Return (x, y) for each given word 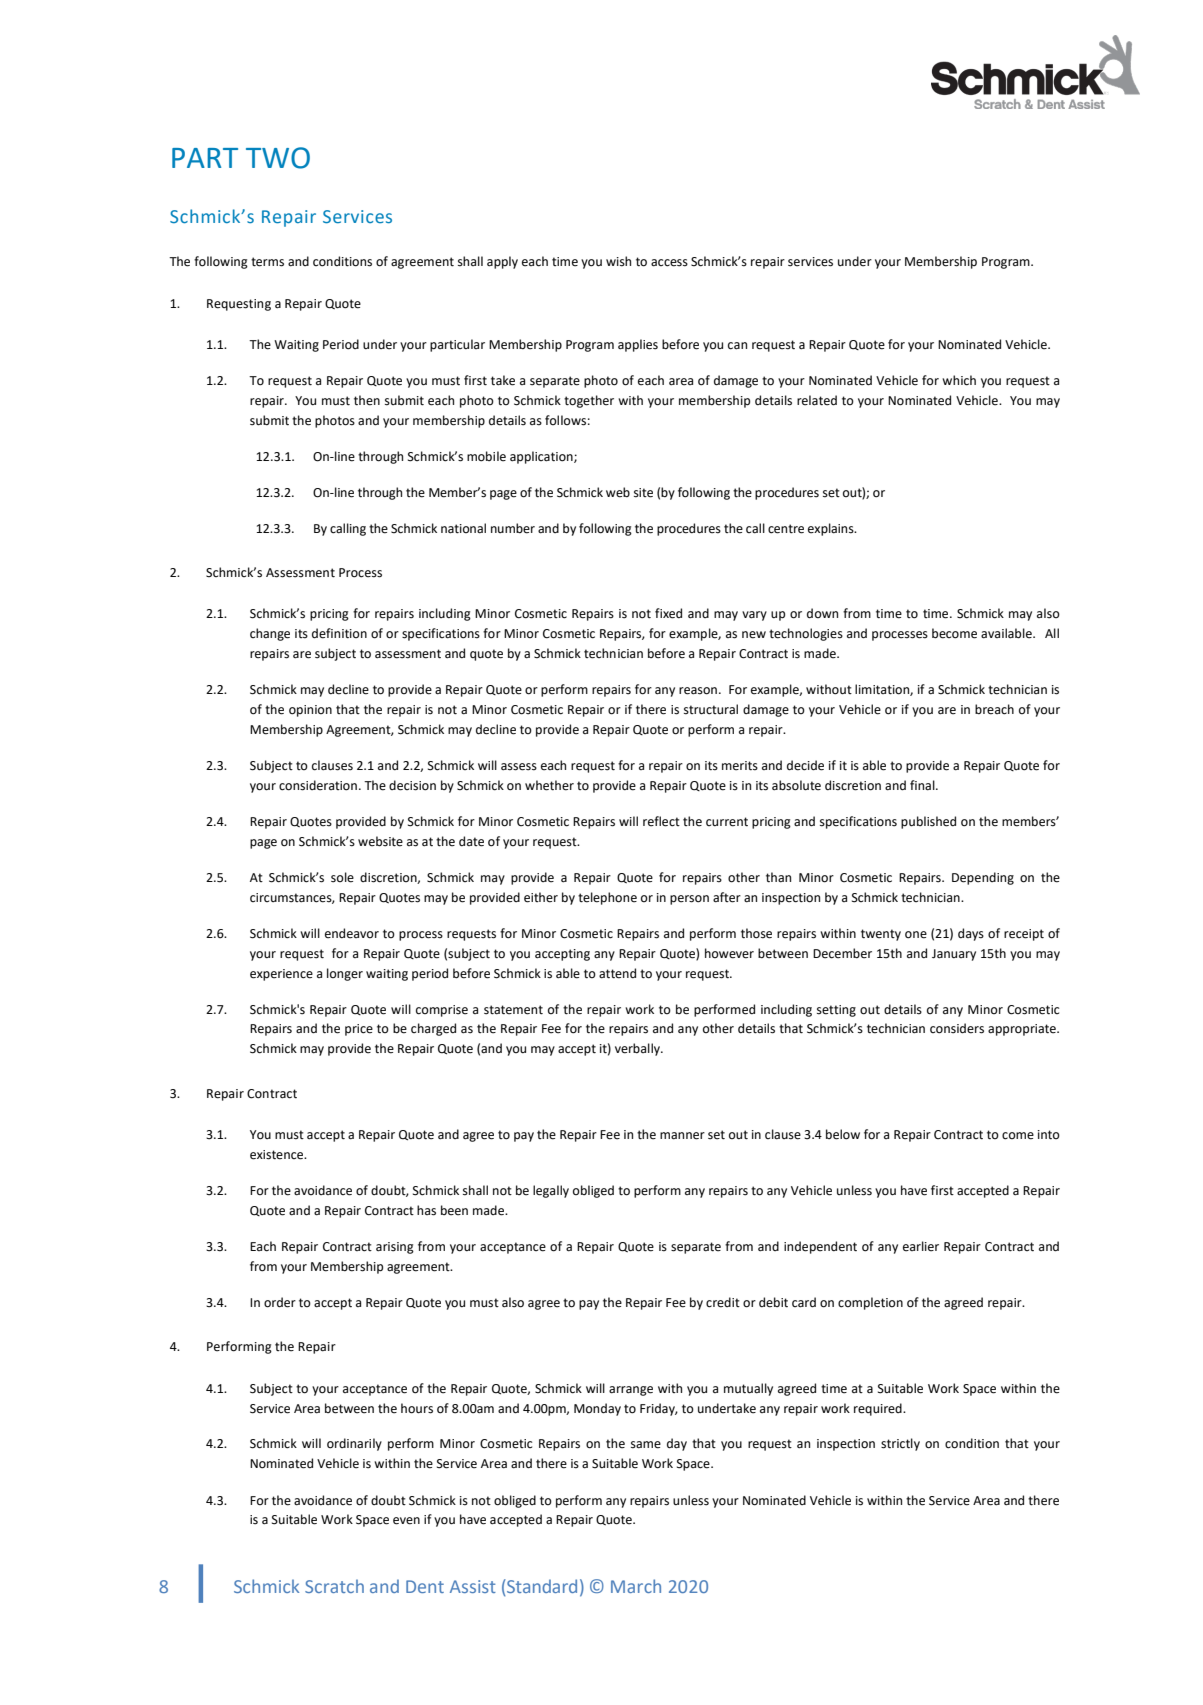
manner (682, 1136)
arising (395, 1248)
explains (832, 529)
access (669, 263)
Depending (983, 878)
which (959, 380)
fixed (668, 613)
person (689, 900)
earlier (921, 1246)
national (463, 528)
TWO (278, 158)
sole (342, 877)
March (636, 1586)
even (406, 1521)
